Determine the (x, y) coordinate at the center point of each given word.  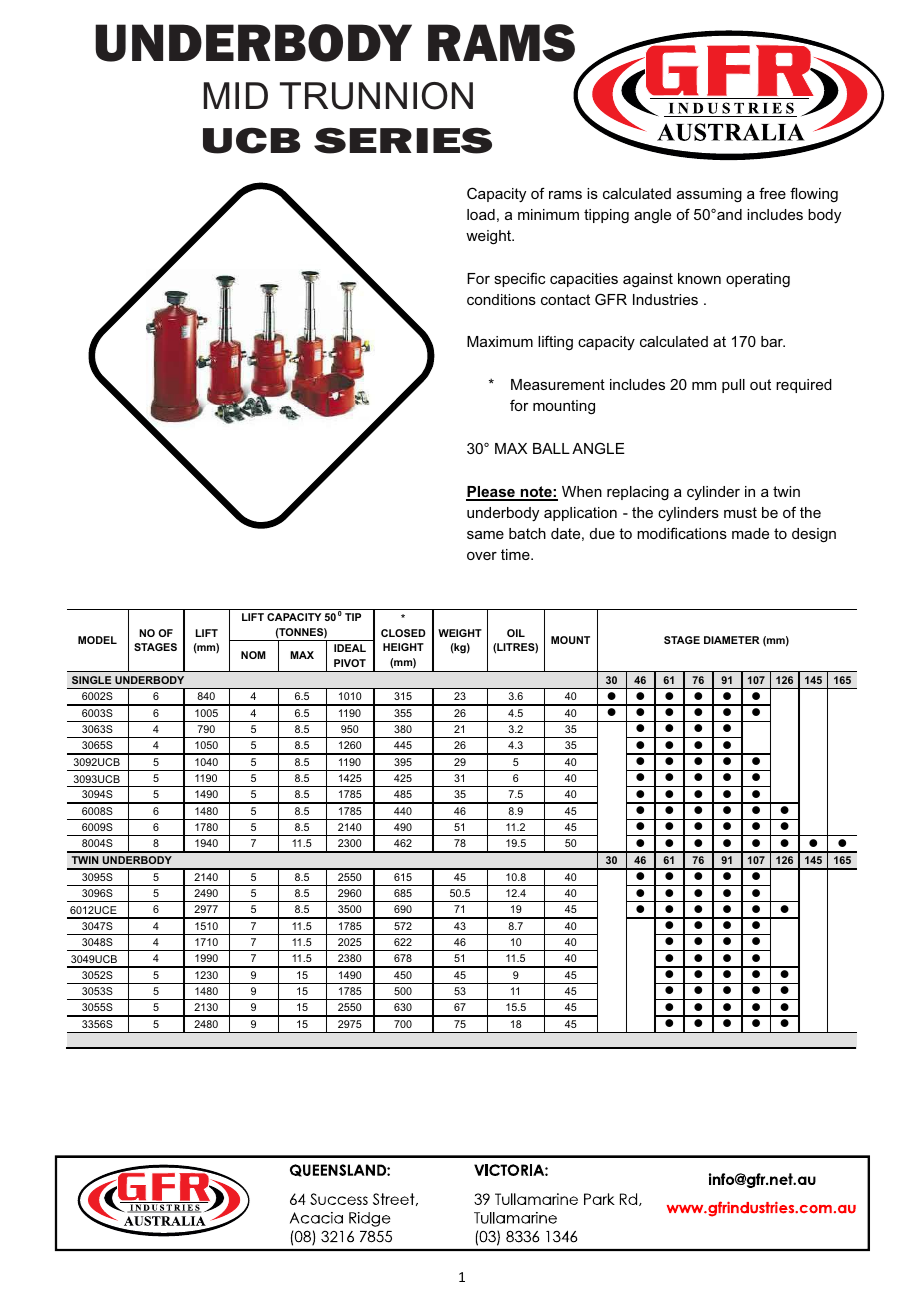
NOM (253, 655)
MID (236, 95)
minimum (548, 214)
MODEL (97, 640)
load (481, 214)
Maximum (500, 341)
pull (733, 386)
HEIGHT (403, 647)
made (750, 533)
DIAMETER (732, 640)
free (772, 193)
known (699, 278)
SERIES (403, 140)
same (485, 535)
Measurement (558, 384)
